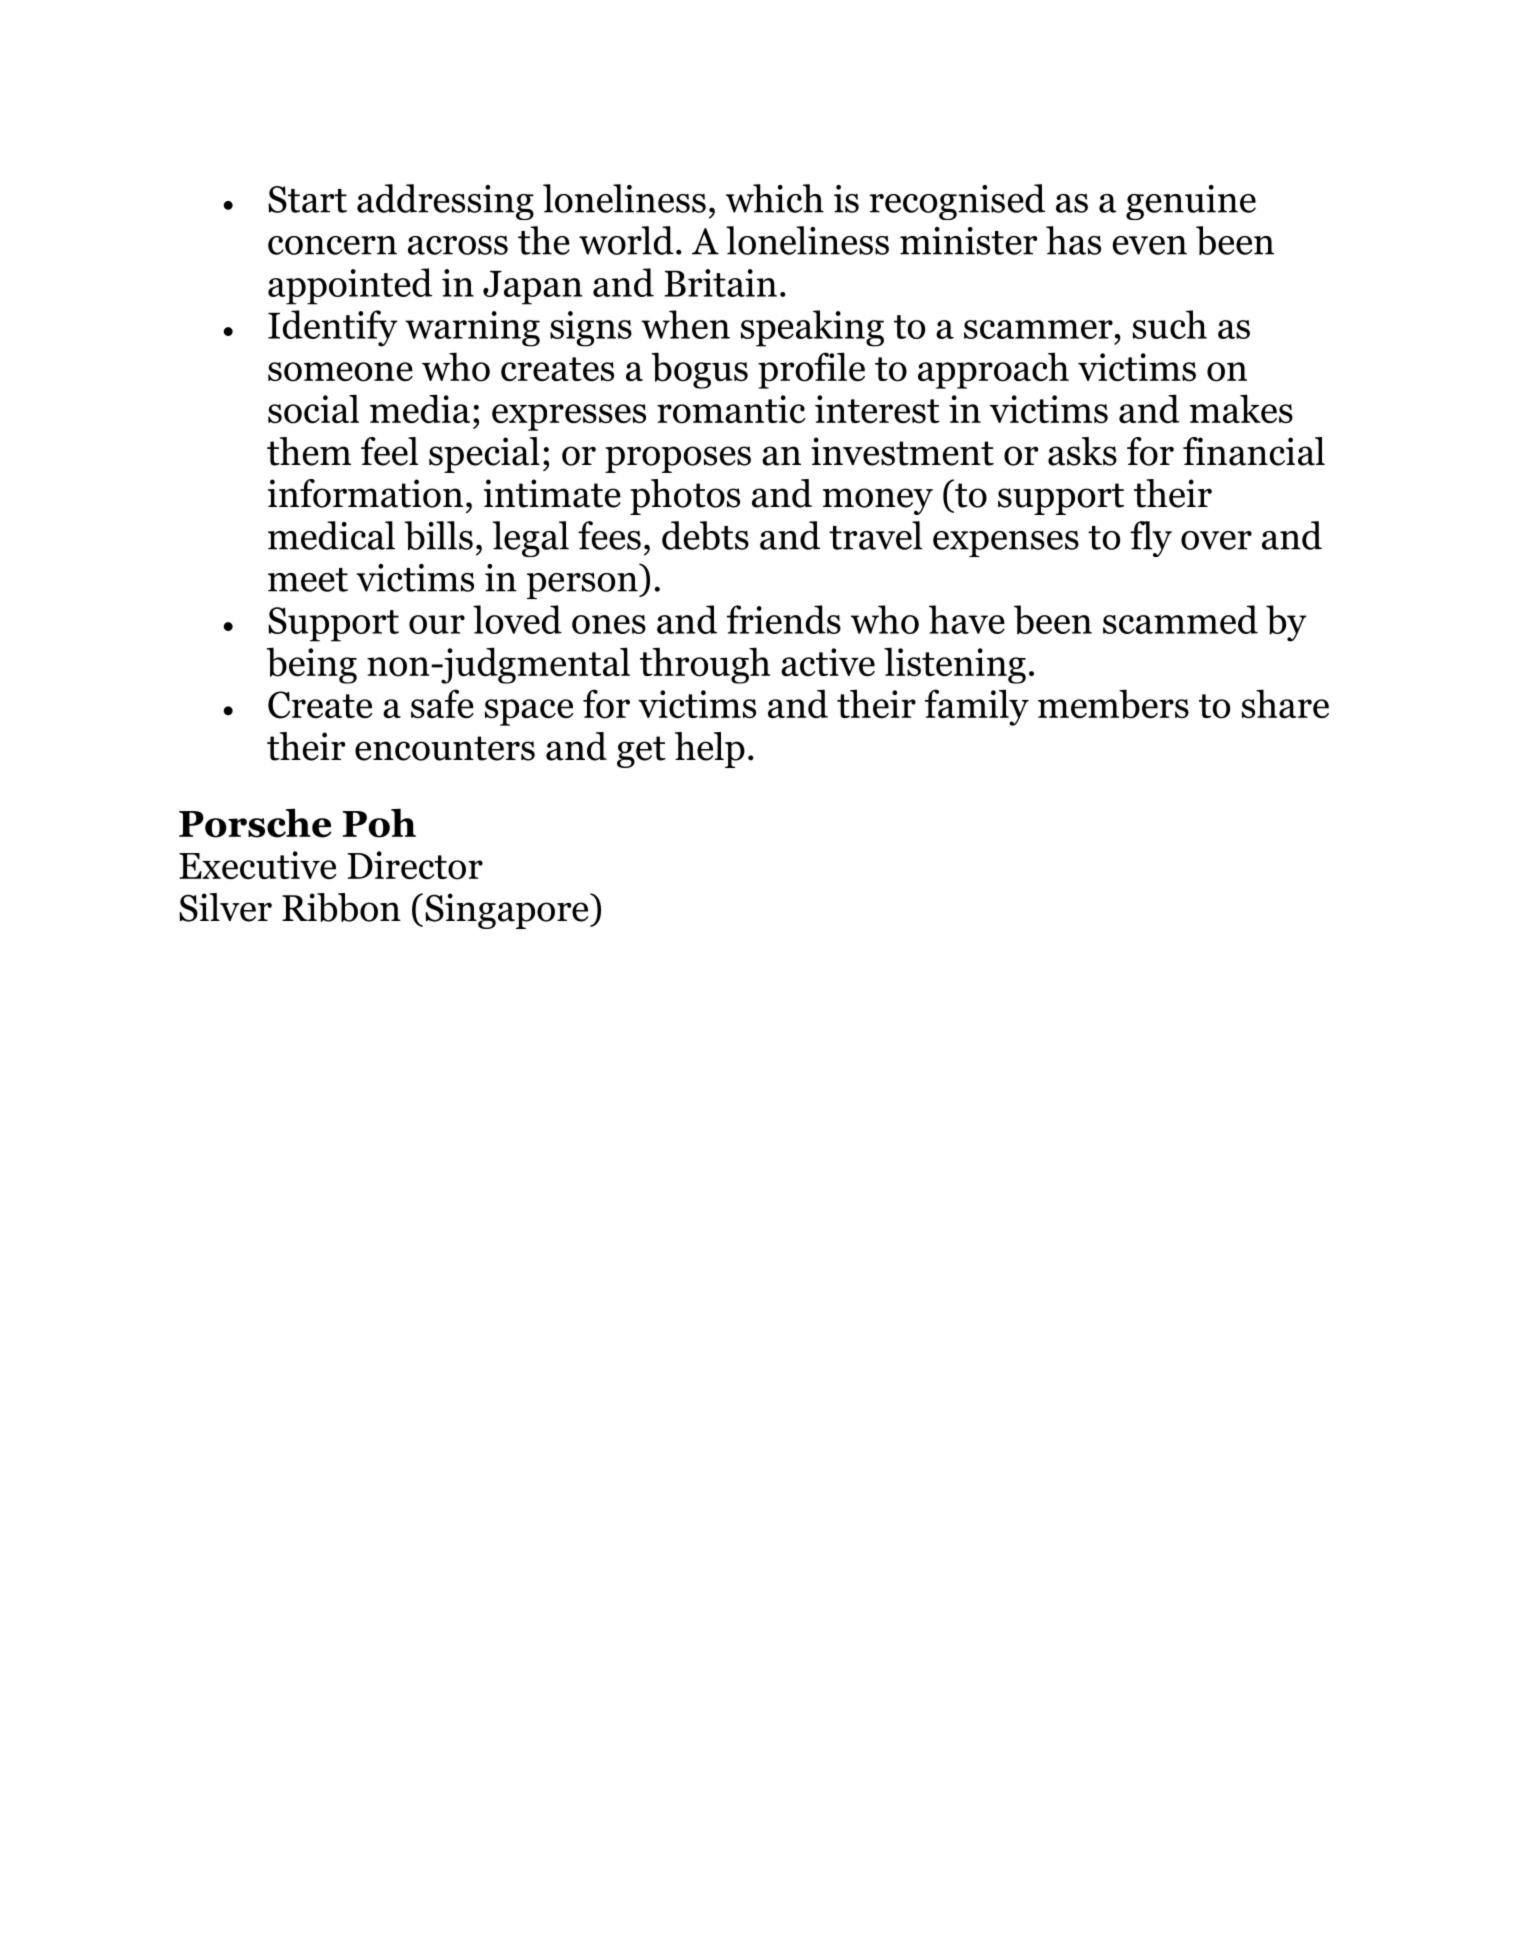 This page has height=1958, width=1513. What do you see at coordinates (731, 409) in the page?
I see `romantic` at bounding box center [731, 409].
